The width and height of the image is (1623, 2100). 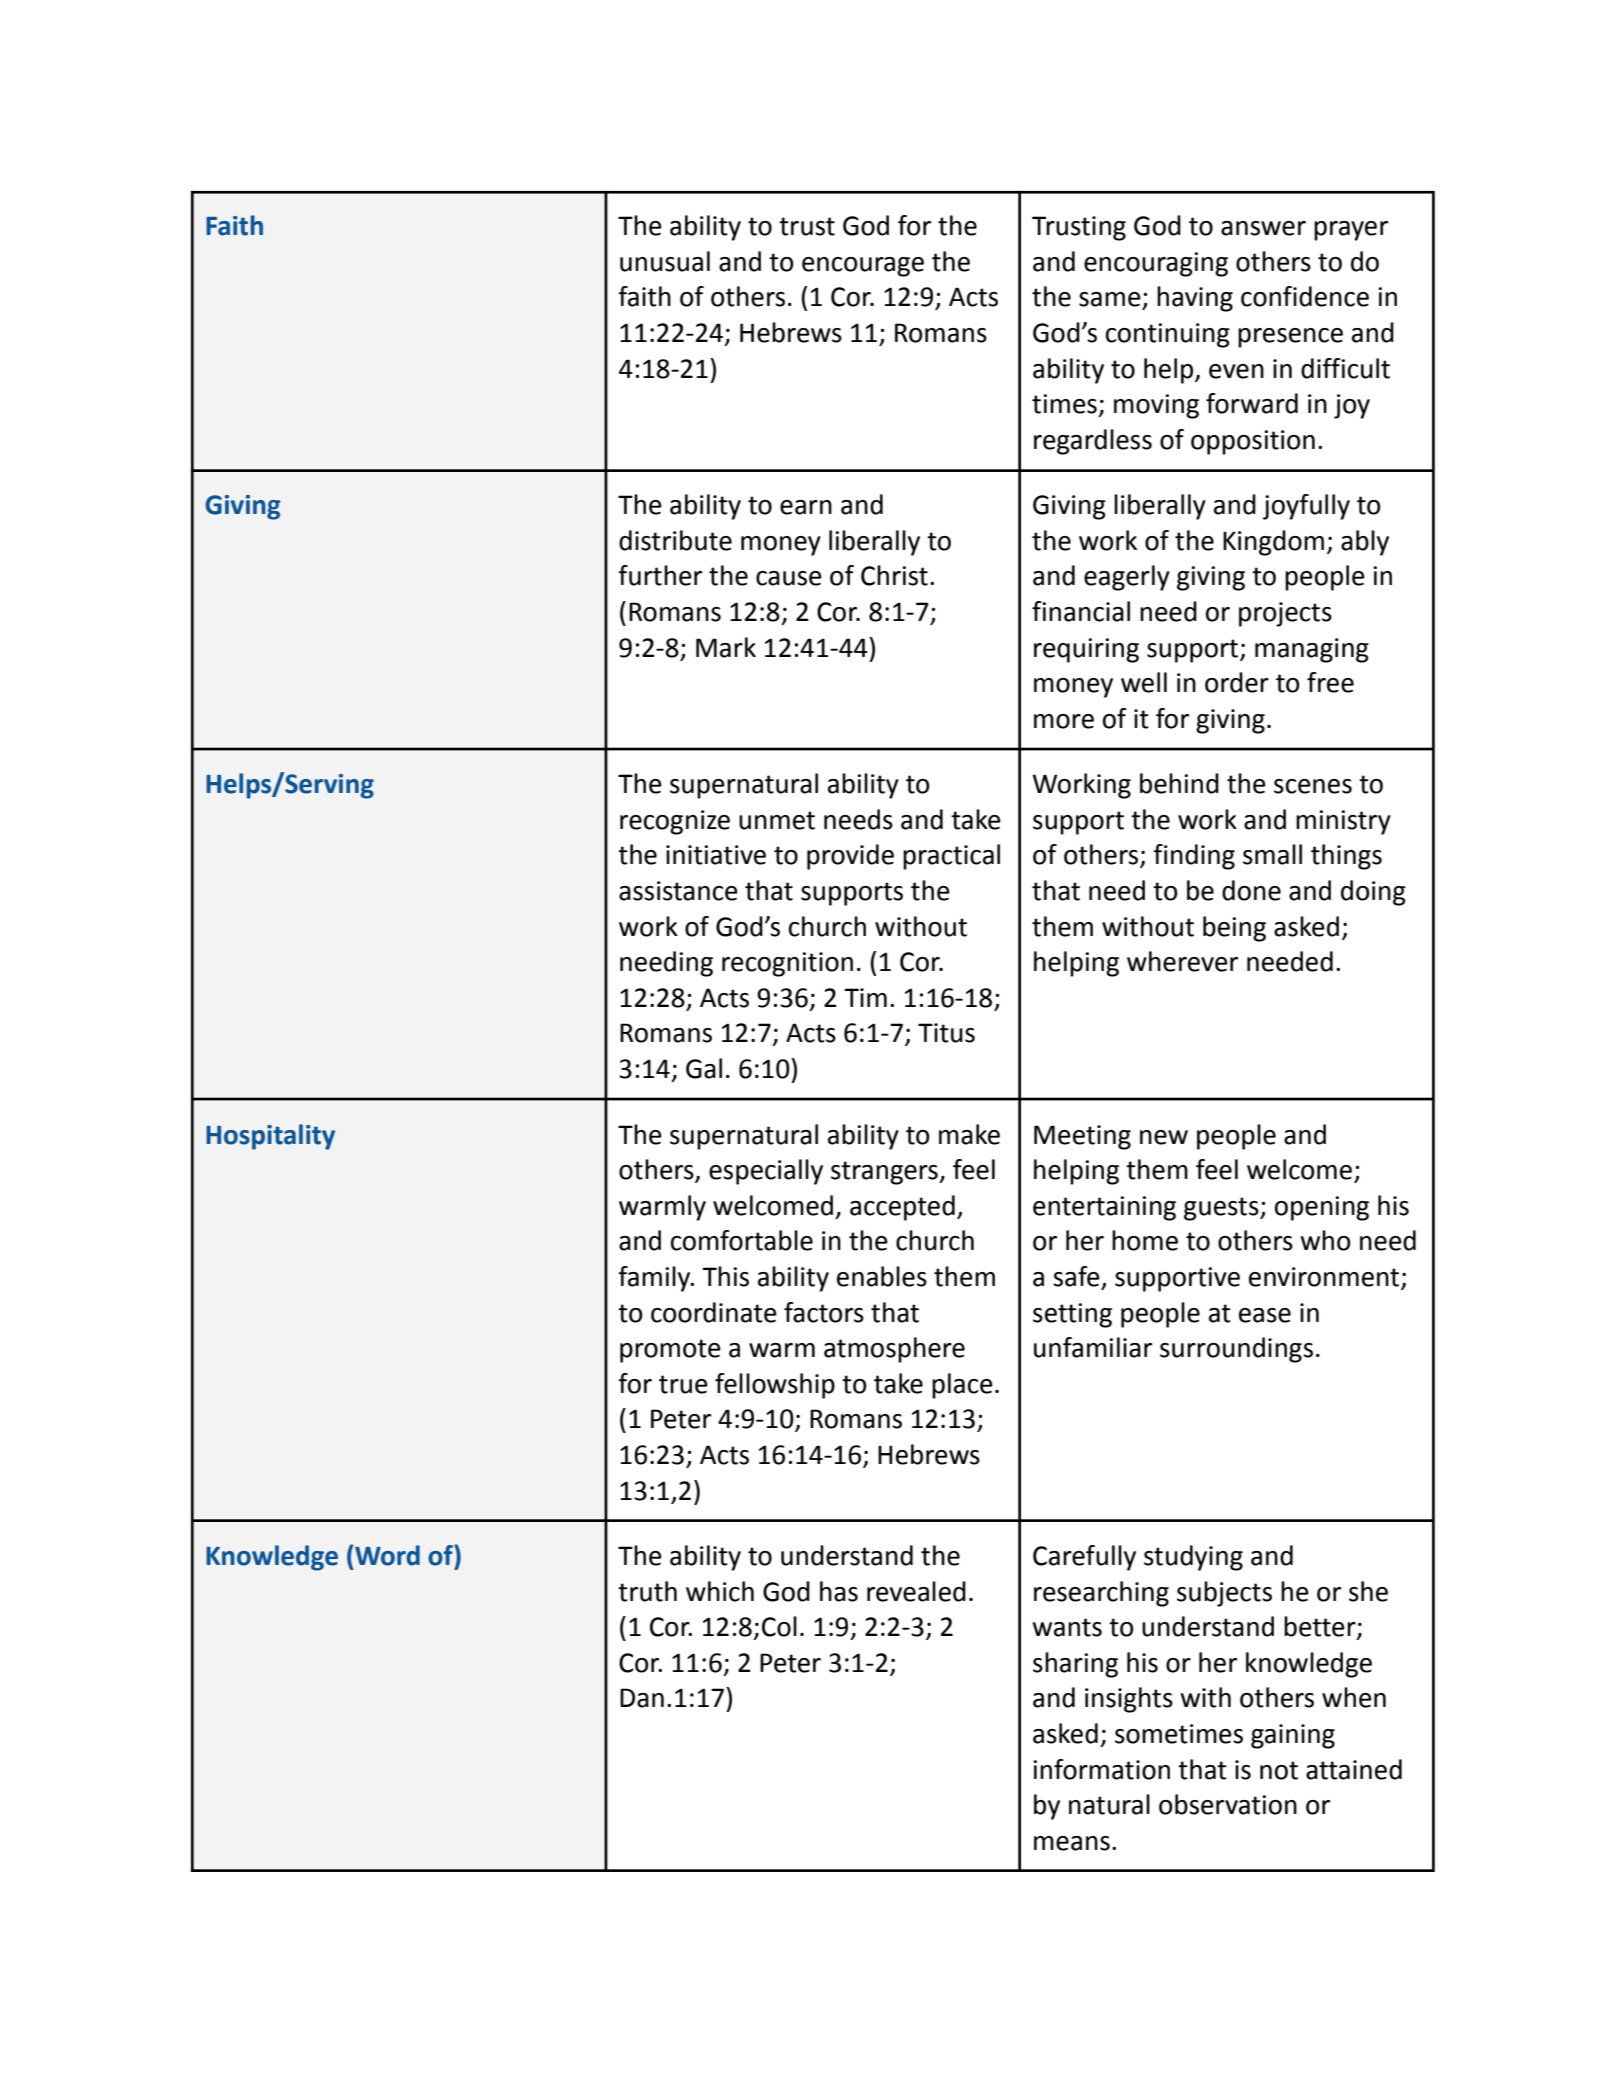 I want to click on having, so click(x=1195, y=299).
